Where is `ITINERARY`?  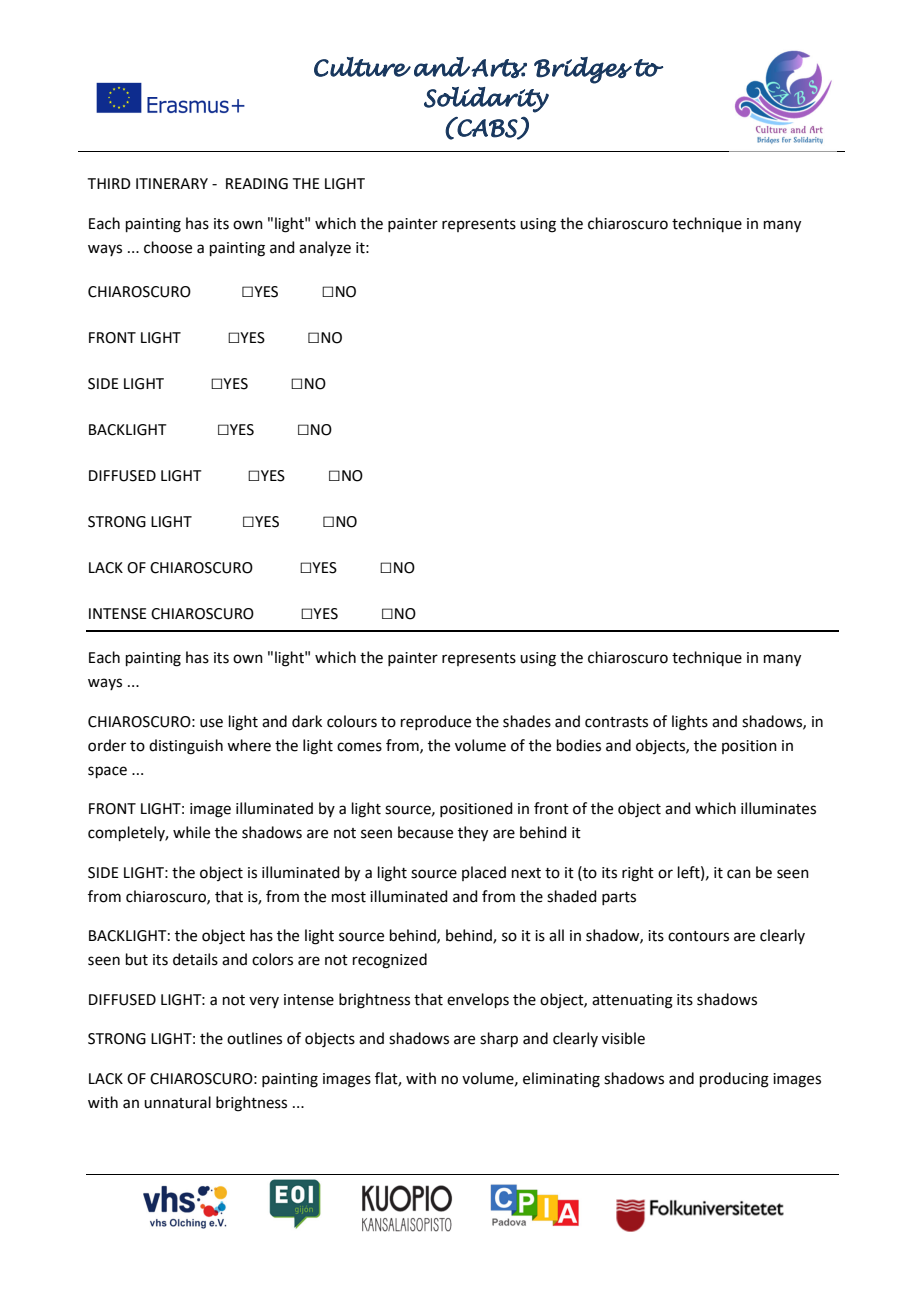
ITINERARY is located at coordinates (172, 183).
